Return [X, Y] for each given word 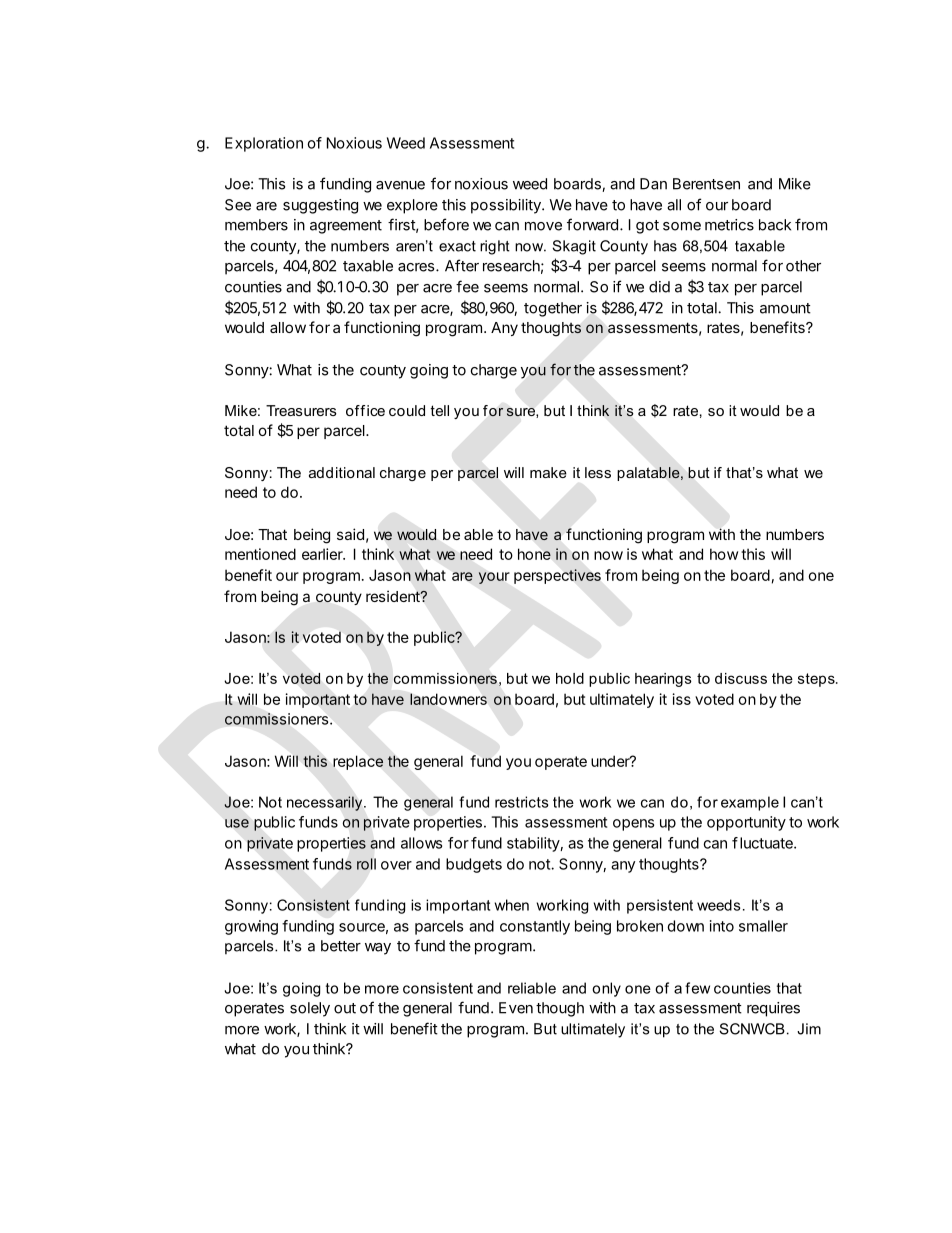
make [548, 472]
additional [342, 472]
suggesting [320, 206]
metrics [729, 225]
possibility [507, 206]
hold [570, 678]
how [724, 554]
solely [310, 1009]
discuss [741, 678]
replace [358, 762]
